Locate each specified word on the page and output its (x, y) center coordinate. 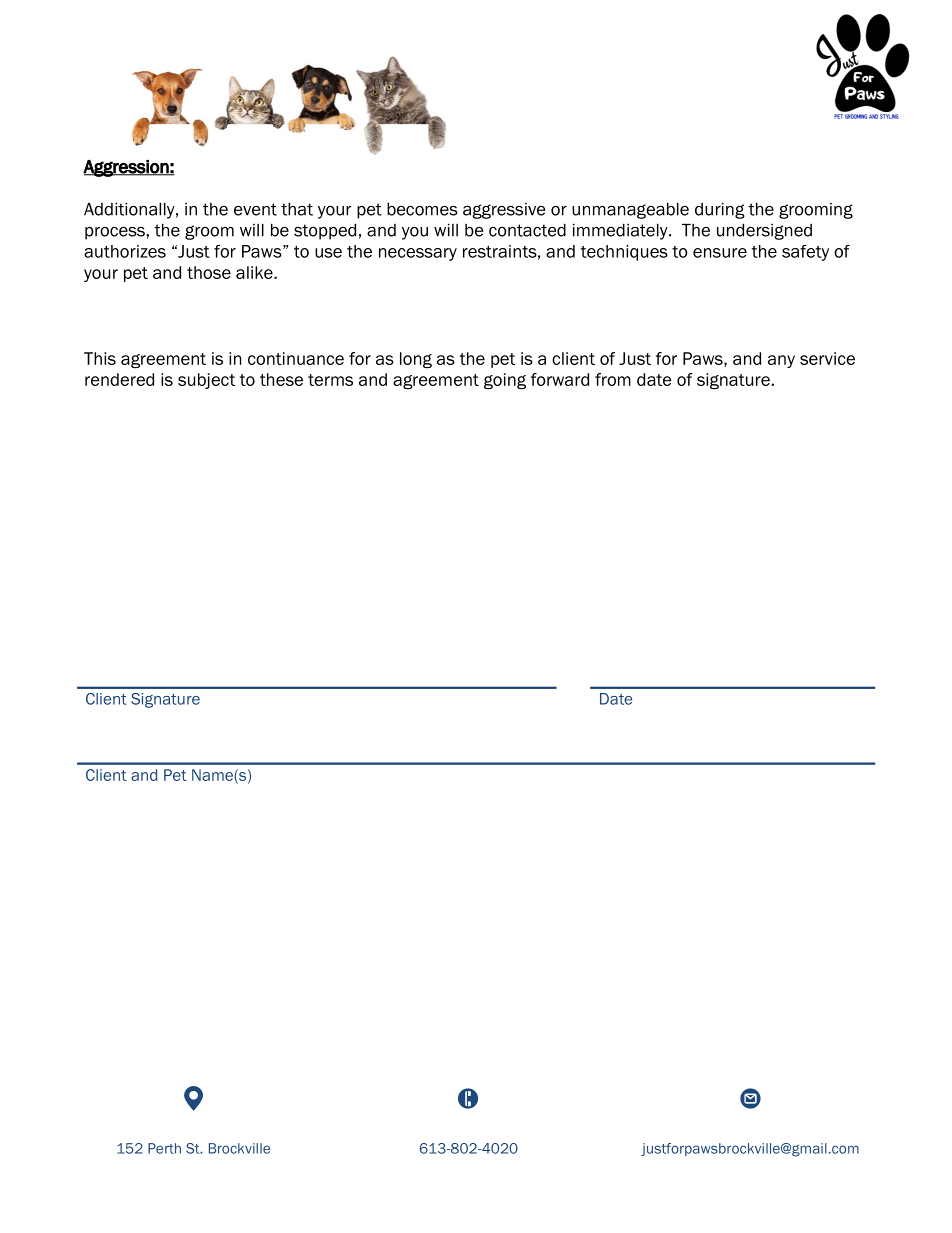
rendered (119, 379)
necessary (418, 254)
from (613, 379)
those (209, 272)
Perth (164, 1148)
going (505, 381)
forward (560, 379)
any (781, 361)
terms (330, 380)
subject (206, 381)
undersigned (764, 231)
